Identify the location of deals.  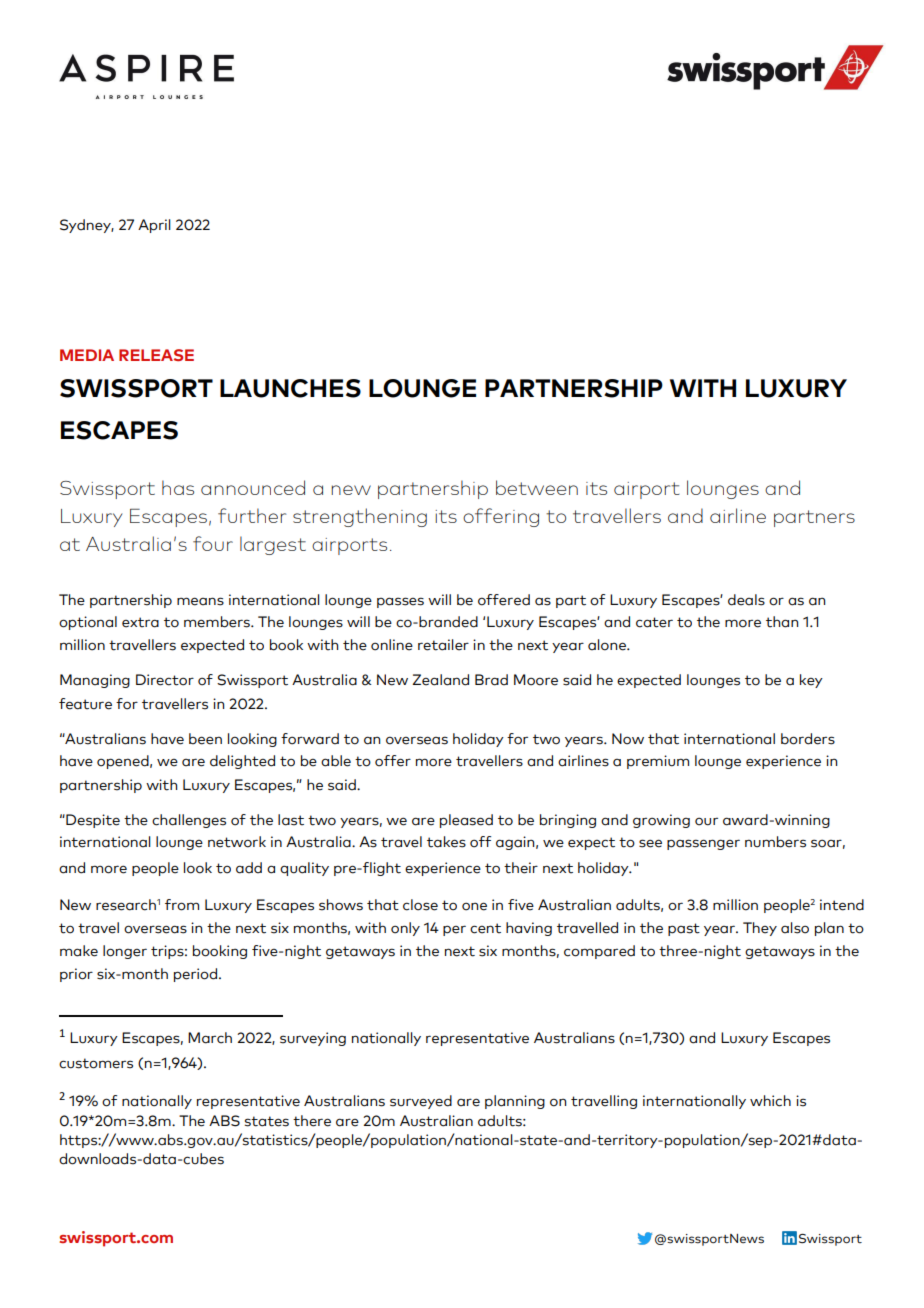
(746, 600).
